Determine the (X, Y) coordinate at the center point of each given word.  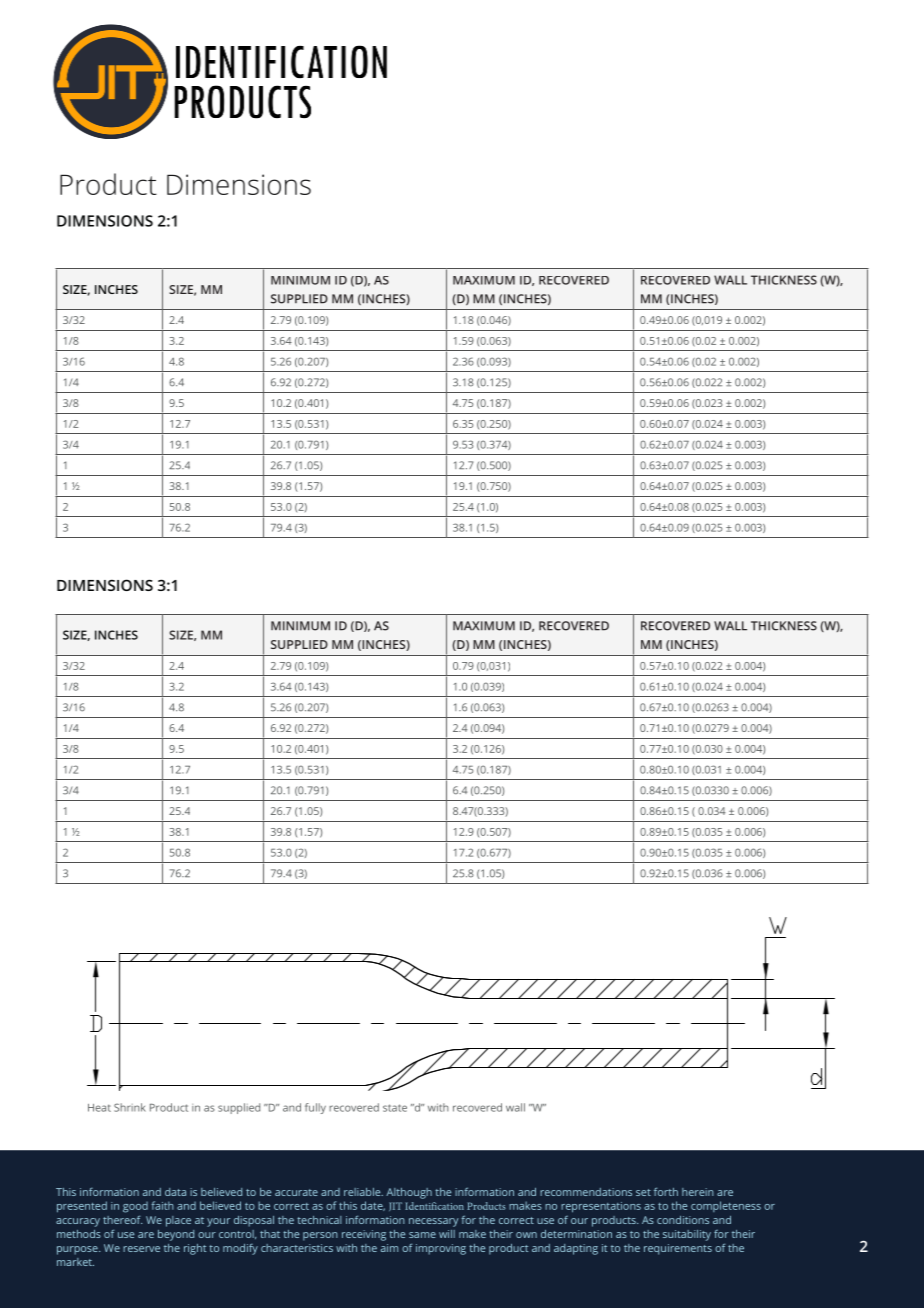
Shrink (130, 1107)
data (175, 1192)
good (135, 1207)
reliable (363, 1192)
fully (315, 1108)
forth (666, 1191)
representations (601, 1207)
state (395, 1108)
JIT (395, 1206)
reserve (141, 1249)
